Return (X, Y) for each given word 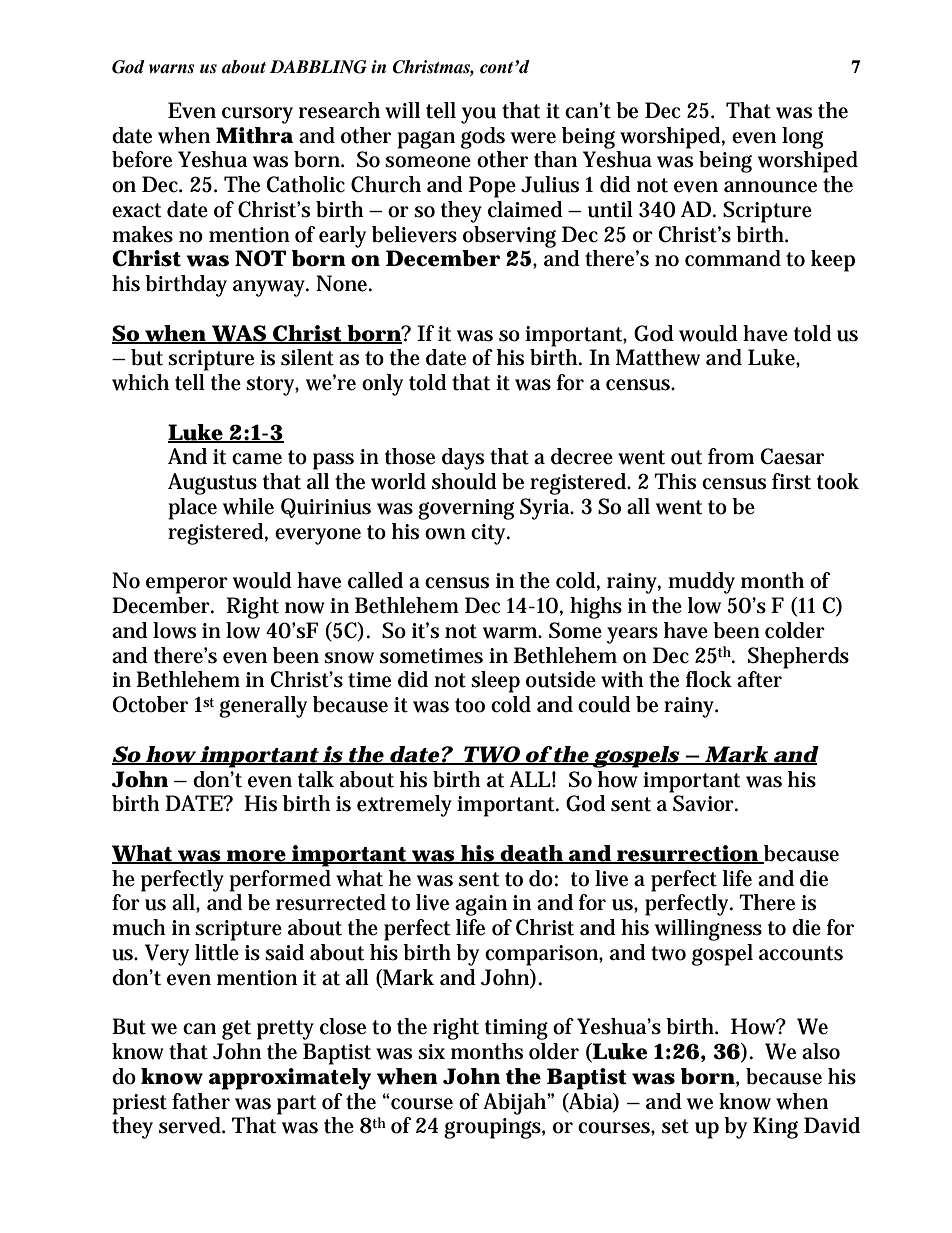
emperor (187, 585)
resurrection (687, 854)
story (272, 386)
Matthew (658, 357)
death (532, 854)
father (201, 1101)
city (490, 534)
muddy (701, 583)
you (478, 115)
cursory (257, 115)
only (382, 385)
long (802, 138)
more (256, 857)
